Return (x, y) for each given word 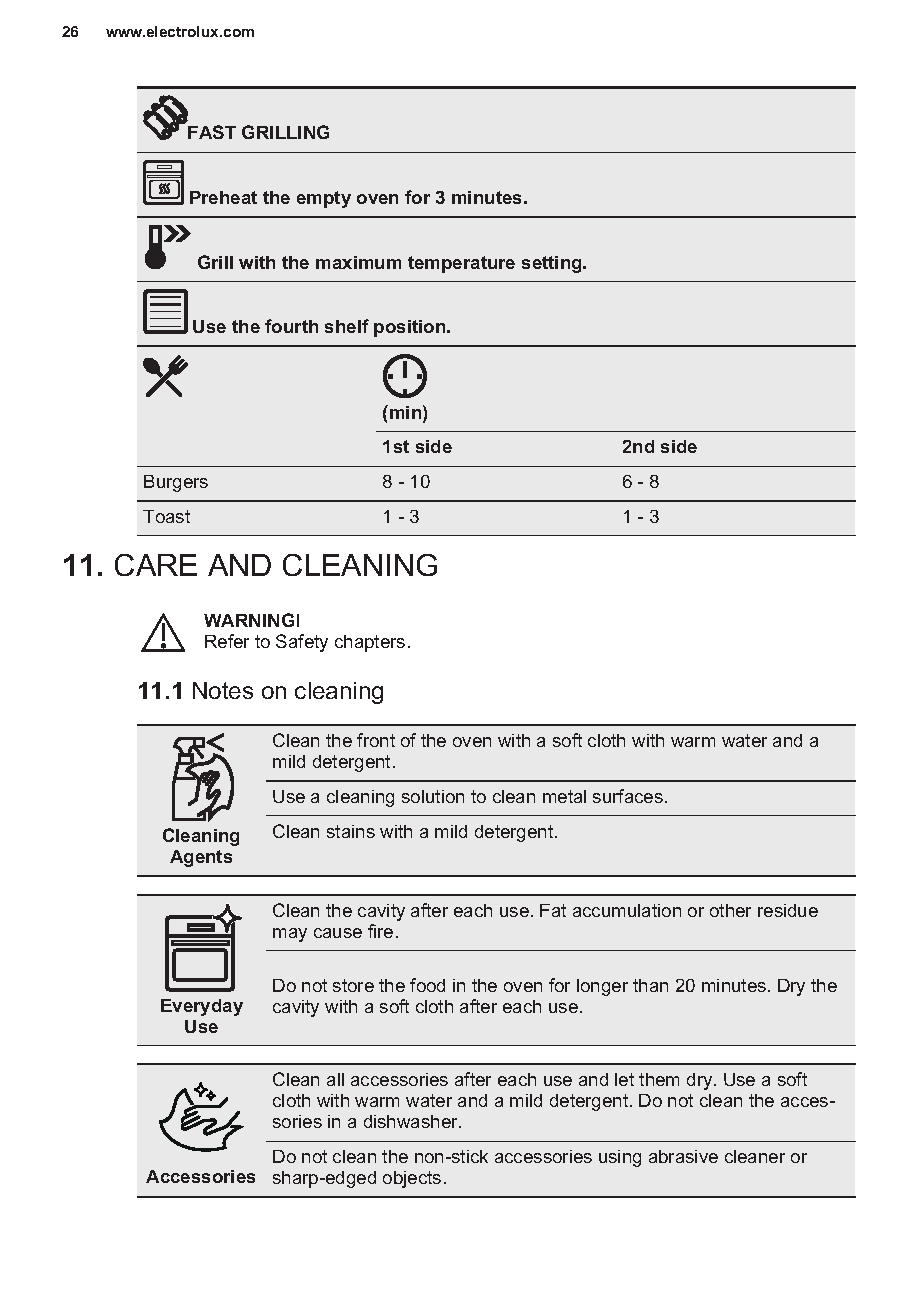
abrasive (683, 1156)
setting (553, 264)
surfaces (628, 796)
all (335, 1079)
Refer (227, 641)
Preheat (223, 197)
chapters (370, 643)
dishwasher (412, 1121)
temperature (461, 264)
